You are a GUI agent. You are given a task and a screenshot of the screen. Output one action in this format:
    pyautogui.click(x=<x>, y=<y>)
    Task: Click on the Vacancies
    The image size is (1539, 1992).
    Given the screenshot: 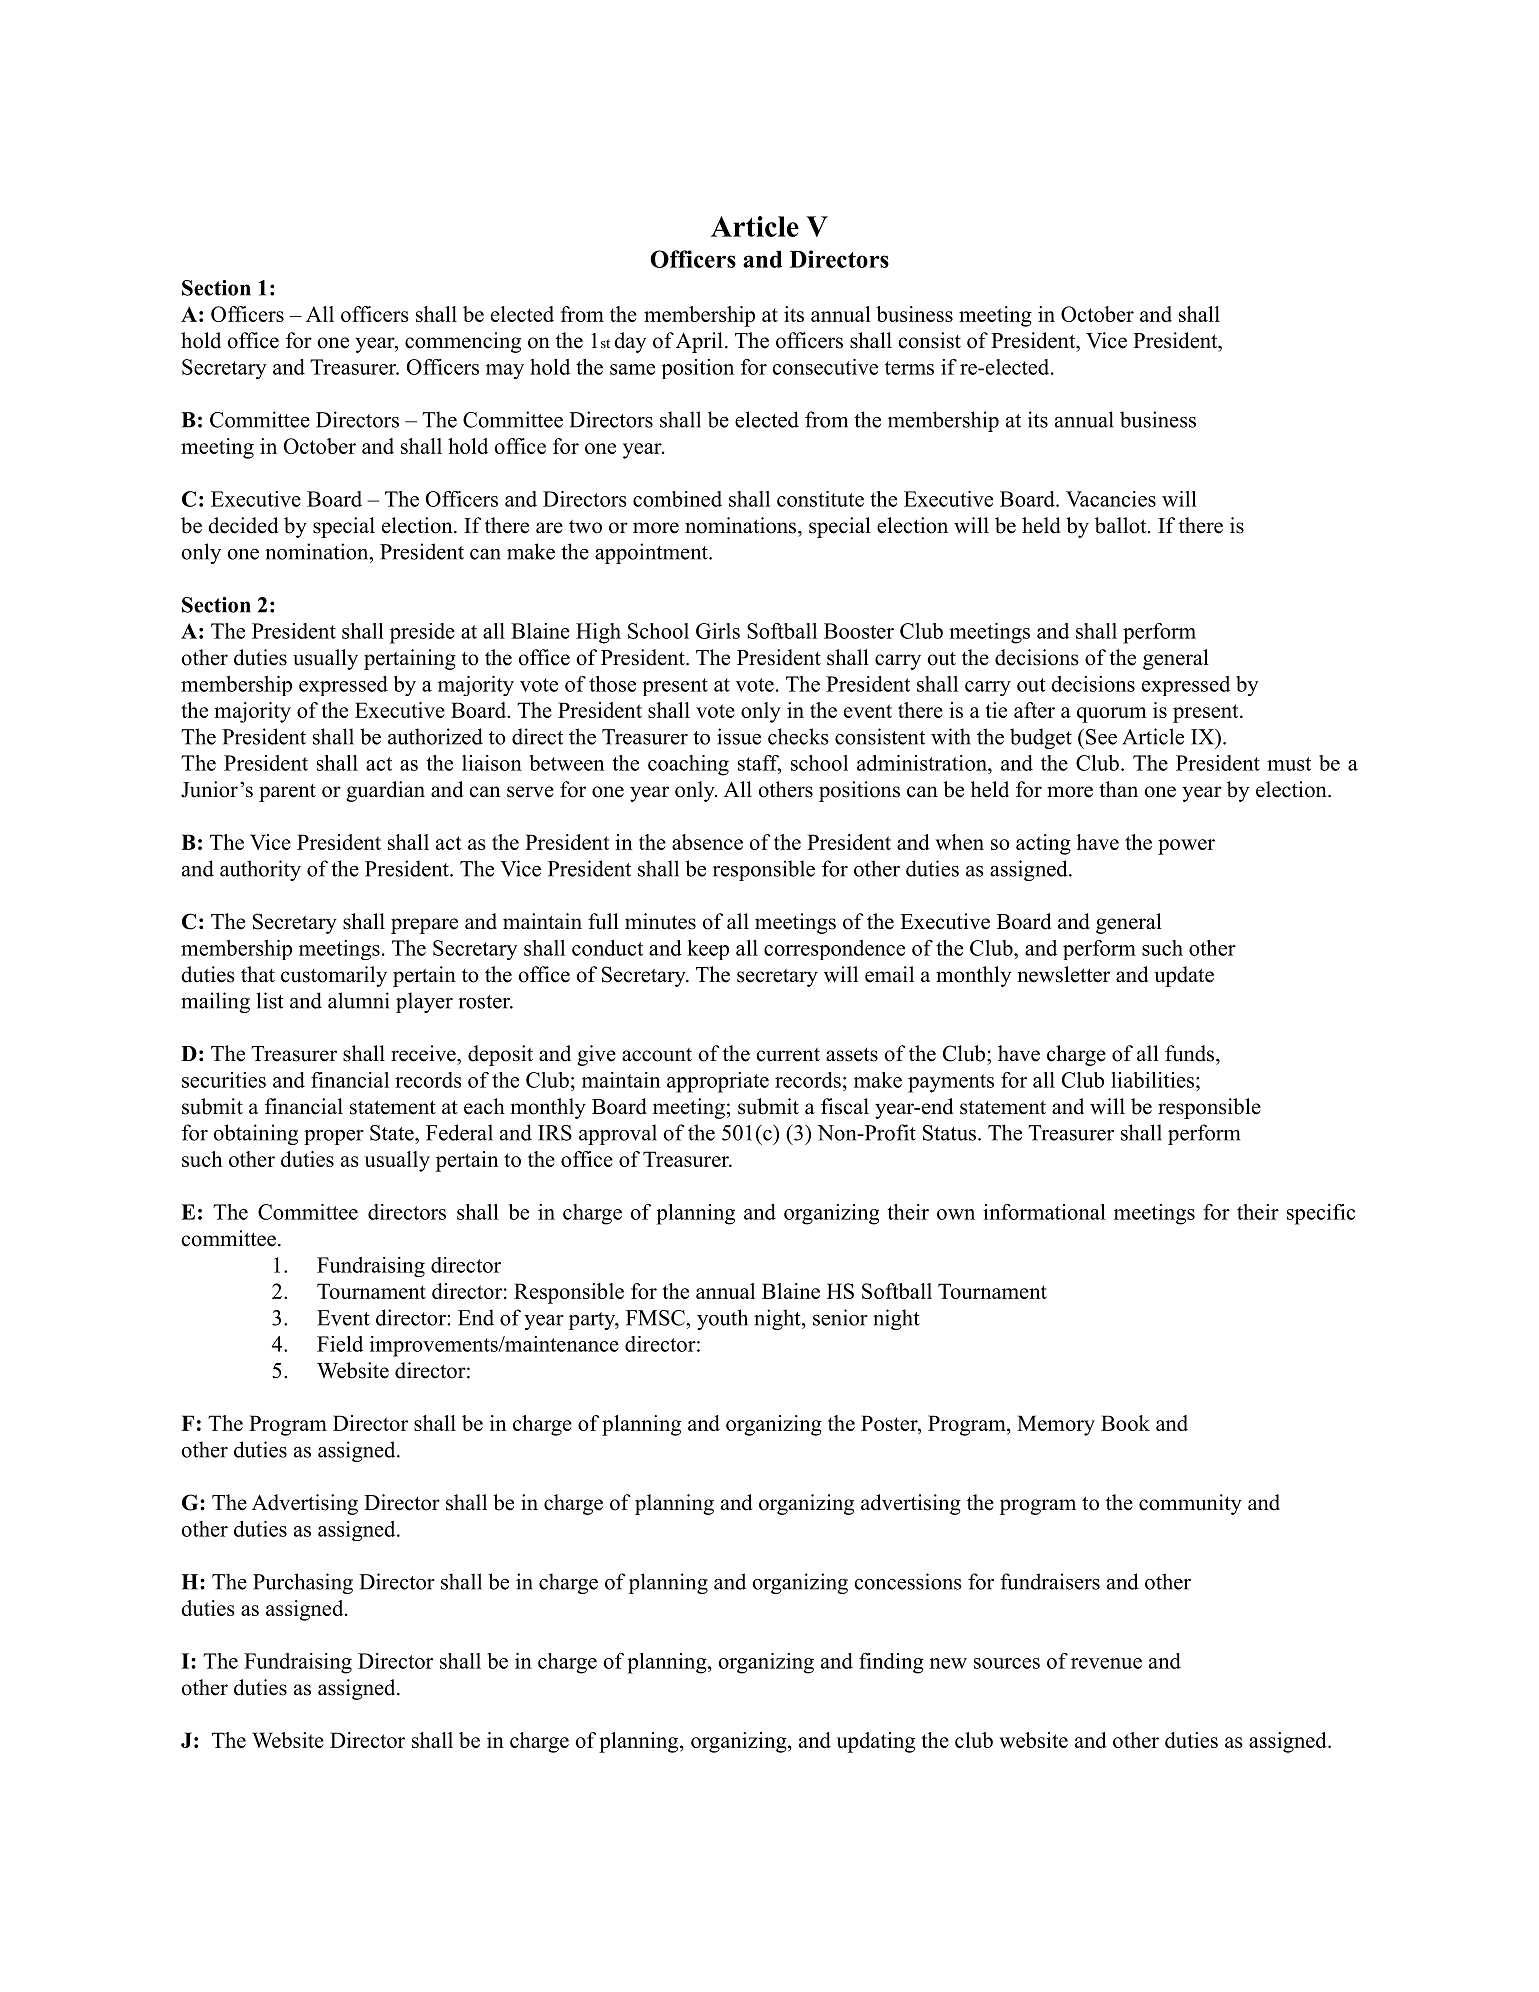 What is the action you would take?
    pyautogui.click(x=1111, y=499)
